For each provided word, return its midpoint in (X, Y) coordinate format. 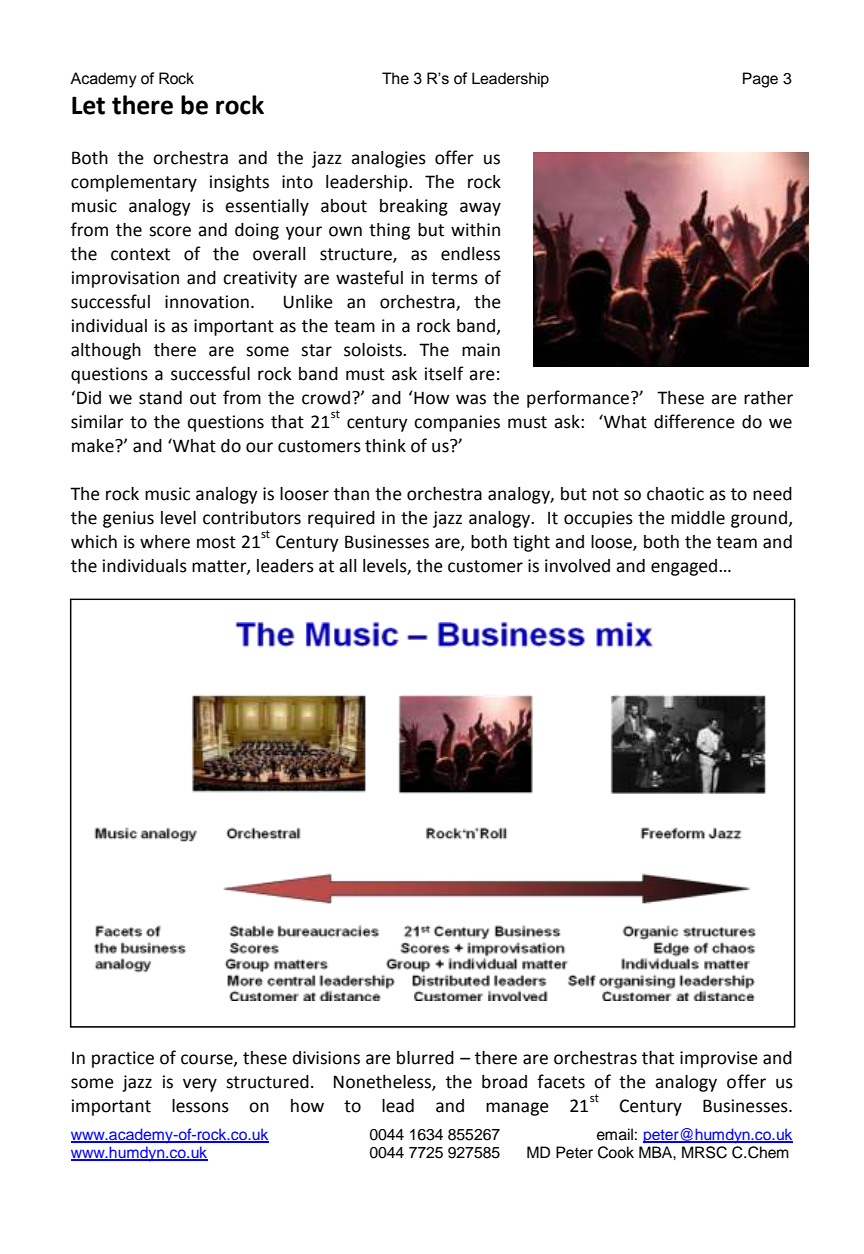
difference (694, 421)
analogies (388, 159)
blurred (425, 1058)
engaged (685, 567)
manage (517, 1109)
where (165, 542)
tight (531, 543)
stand (160, 398)
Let (88, 105)
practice (123, 1059)
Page (760, 80)
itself (444, 373)
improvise (719, 1059)
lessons (200, 1106)
